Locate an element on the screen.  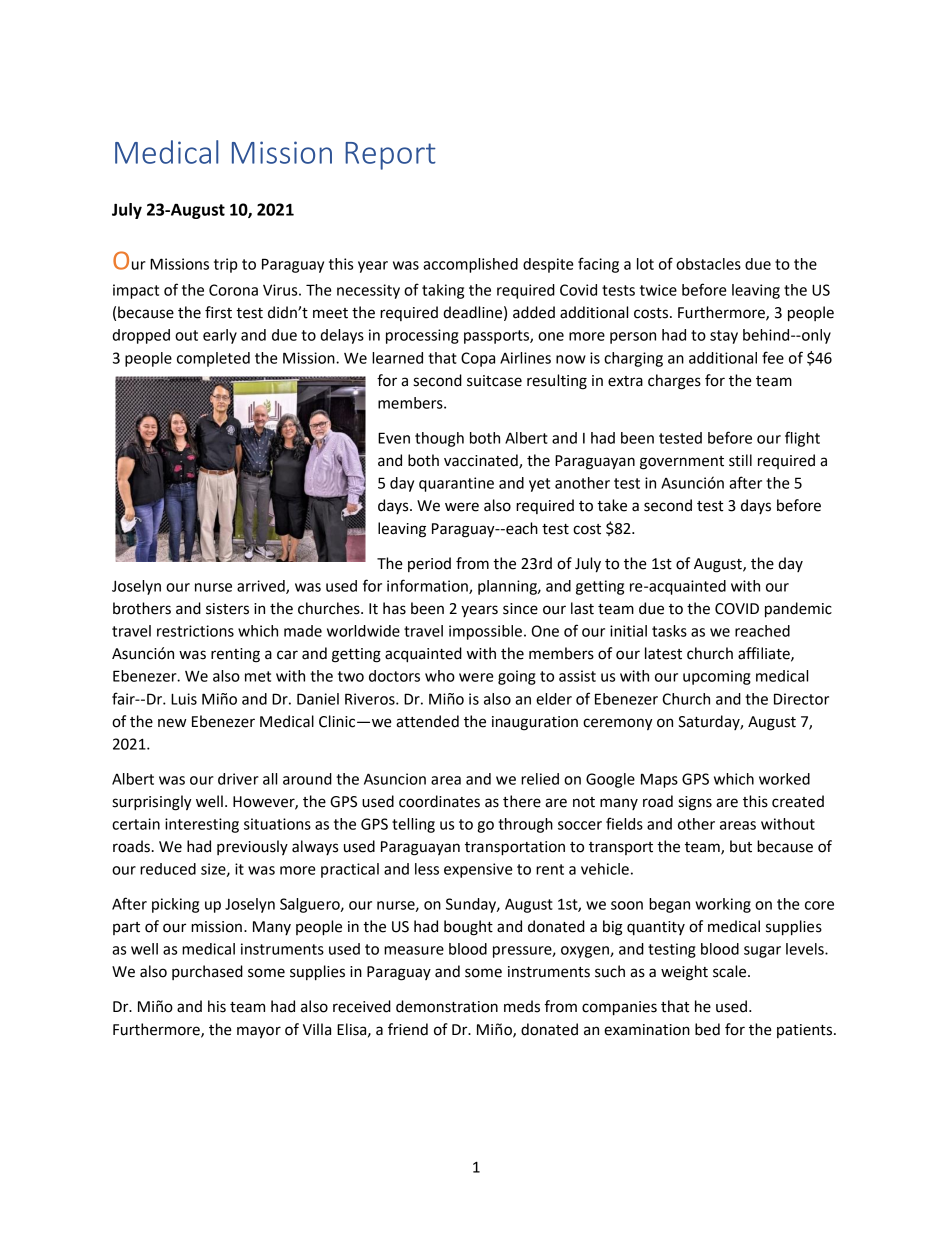
vaccinated is located at coordinates (482, 461).
